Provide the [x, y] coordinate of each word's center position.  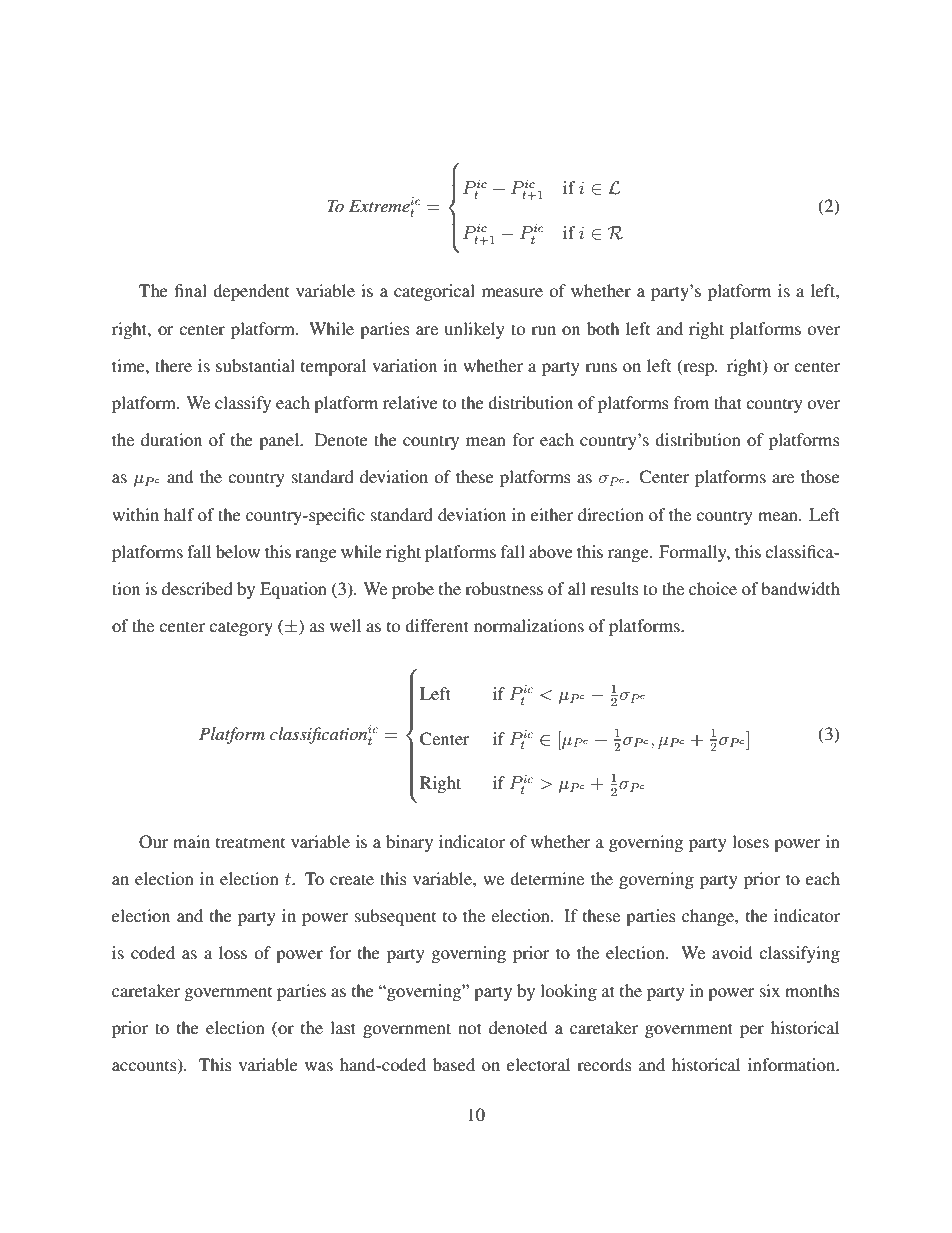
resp [698, 369]
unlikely [475, 330]
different [437, 625]
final [191, 290]
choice [713, 588]
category [241, 628]
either [552, 514]
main [191, 841]
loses [750, 841]
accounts [145, 1066]
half [179, 514]
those [820, 476]
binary [409, 843]
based [454, 1064]
